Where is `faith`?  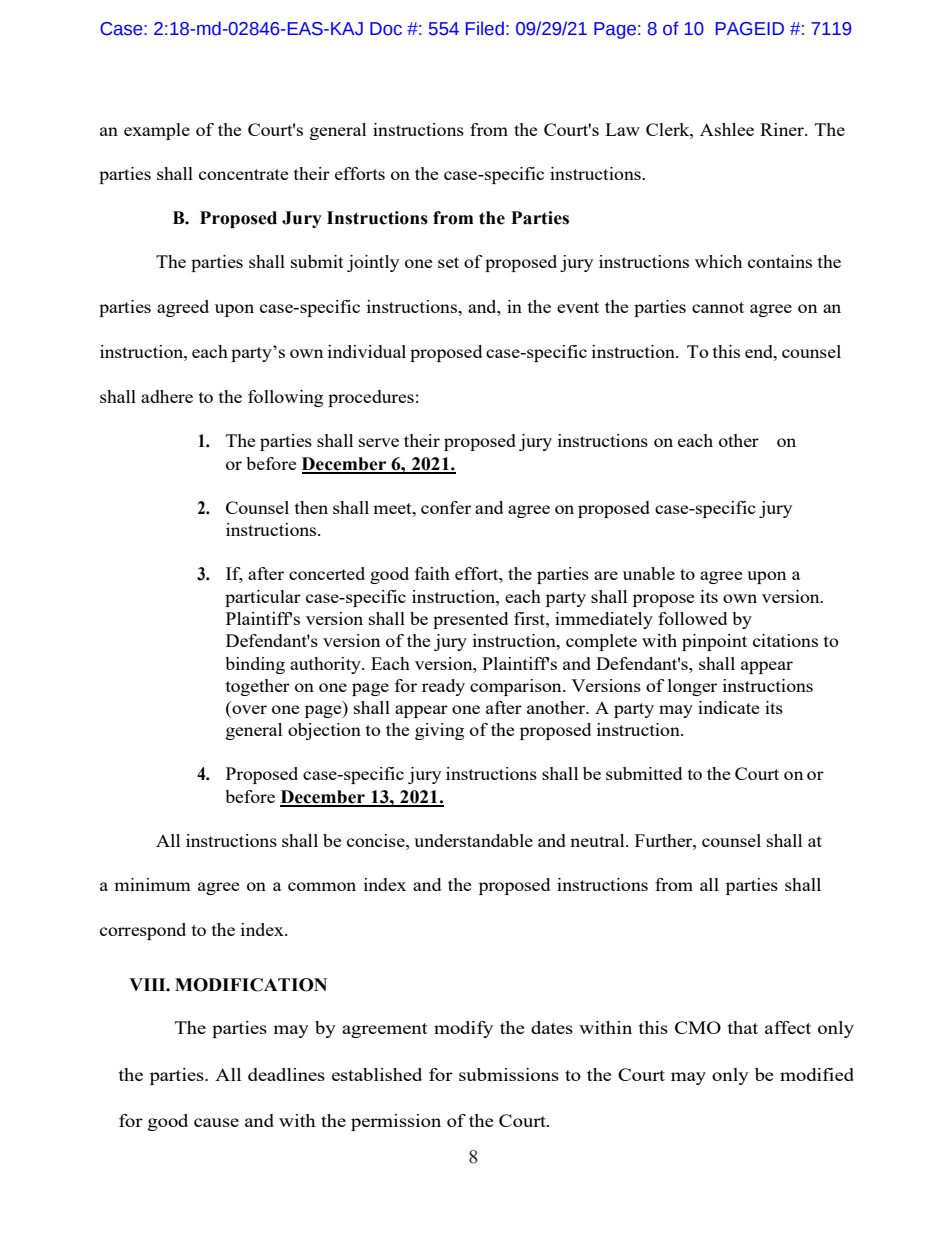 faith is located at coordinates (432, 573).
